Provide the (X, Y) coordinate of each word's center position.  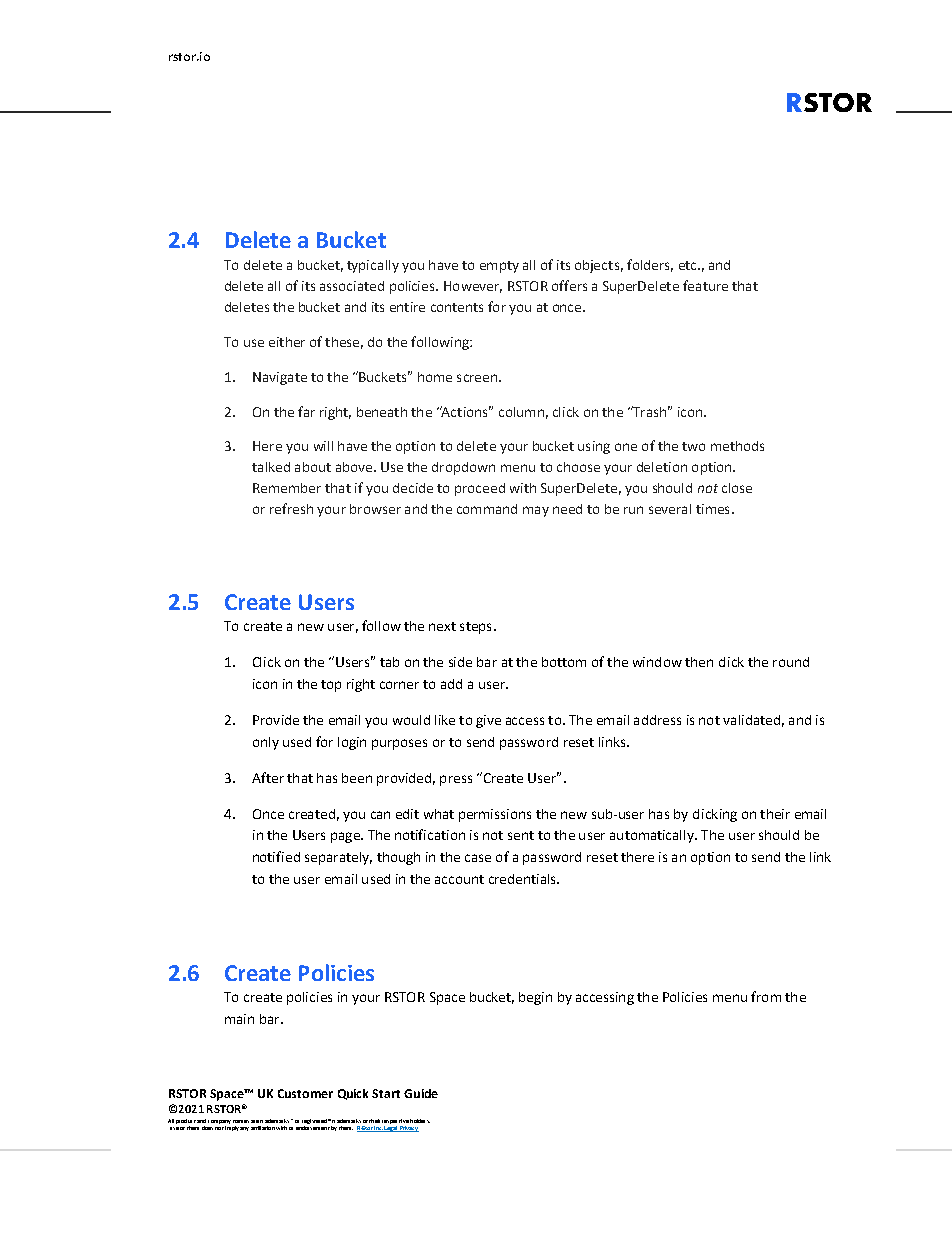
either (287, 342)
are (255, 1121)
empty (499, 267)
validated (751, 720)
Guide (421, 1093)
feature (705, 285)
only (266, 743)
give (488, 721)
